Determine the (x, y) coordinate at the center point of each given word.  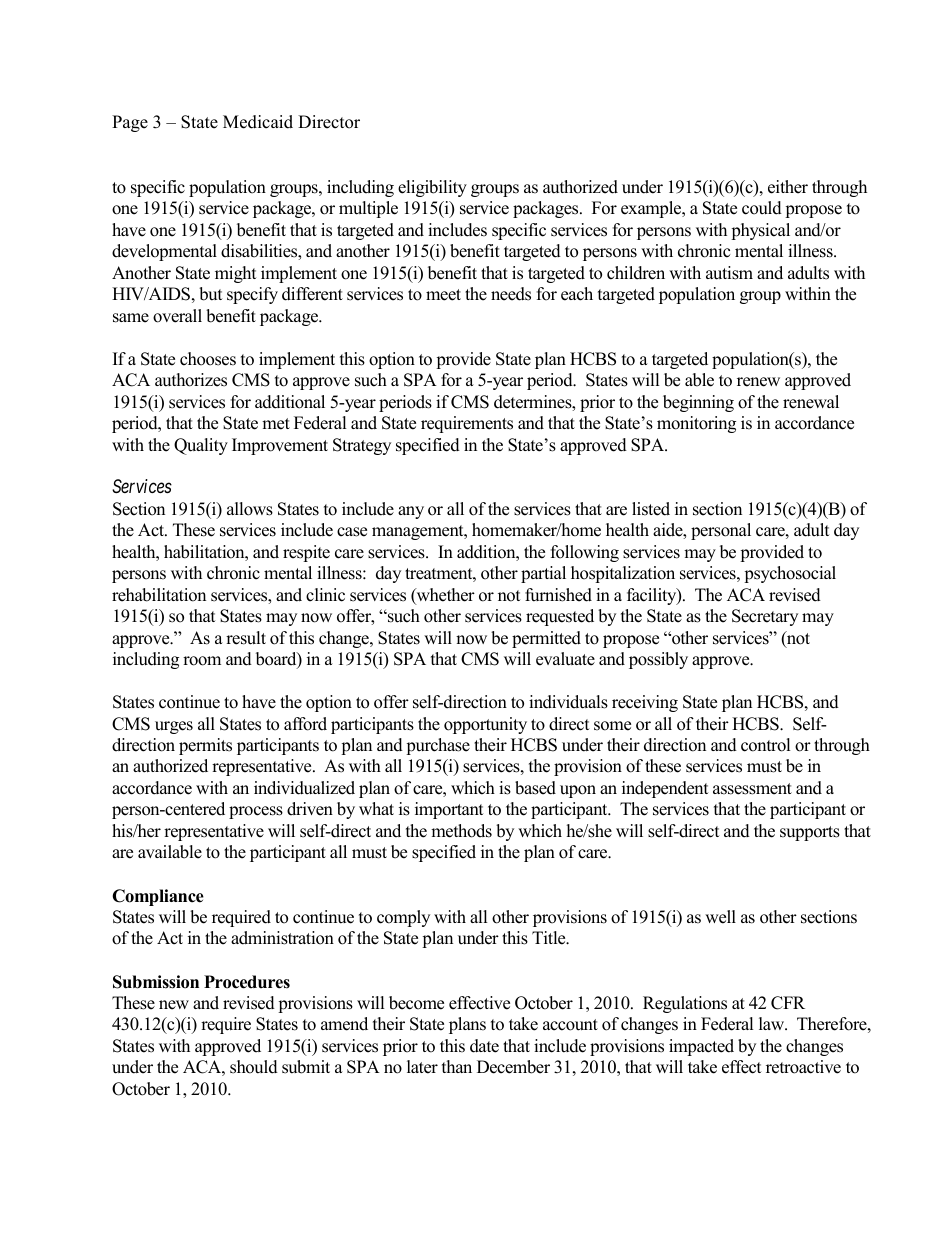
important (449, 810)
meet (443, 295)
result (246, 638)
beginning (698, 403)
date (484, 1046)
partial (543, 574)
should (254, 1067)
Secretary (765, 617)
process (256, 812)
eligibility (432, 188)
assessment (752, 789)
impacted (701, 1047)
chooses (208, 359)
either (788, 187)
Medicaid (258, 122)
